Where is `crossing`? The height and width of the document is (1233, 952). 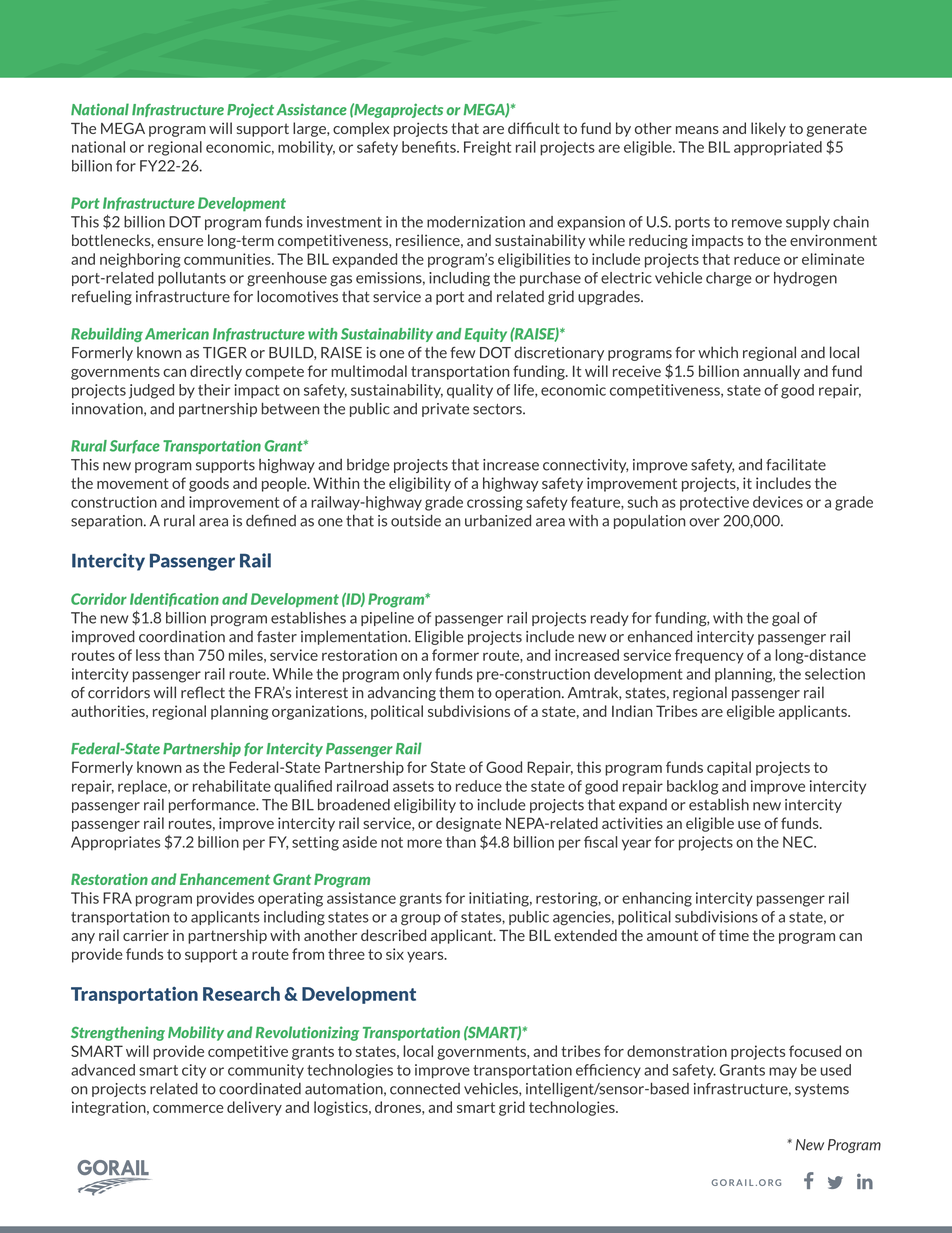
crossing is located at coordinates (495, 503).
